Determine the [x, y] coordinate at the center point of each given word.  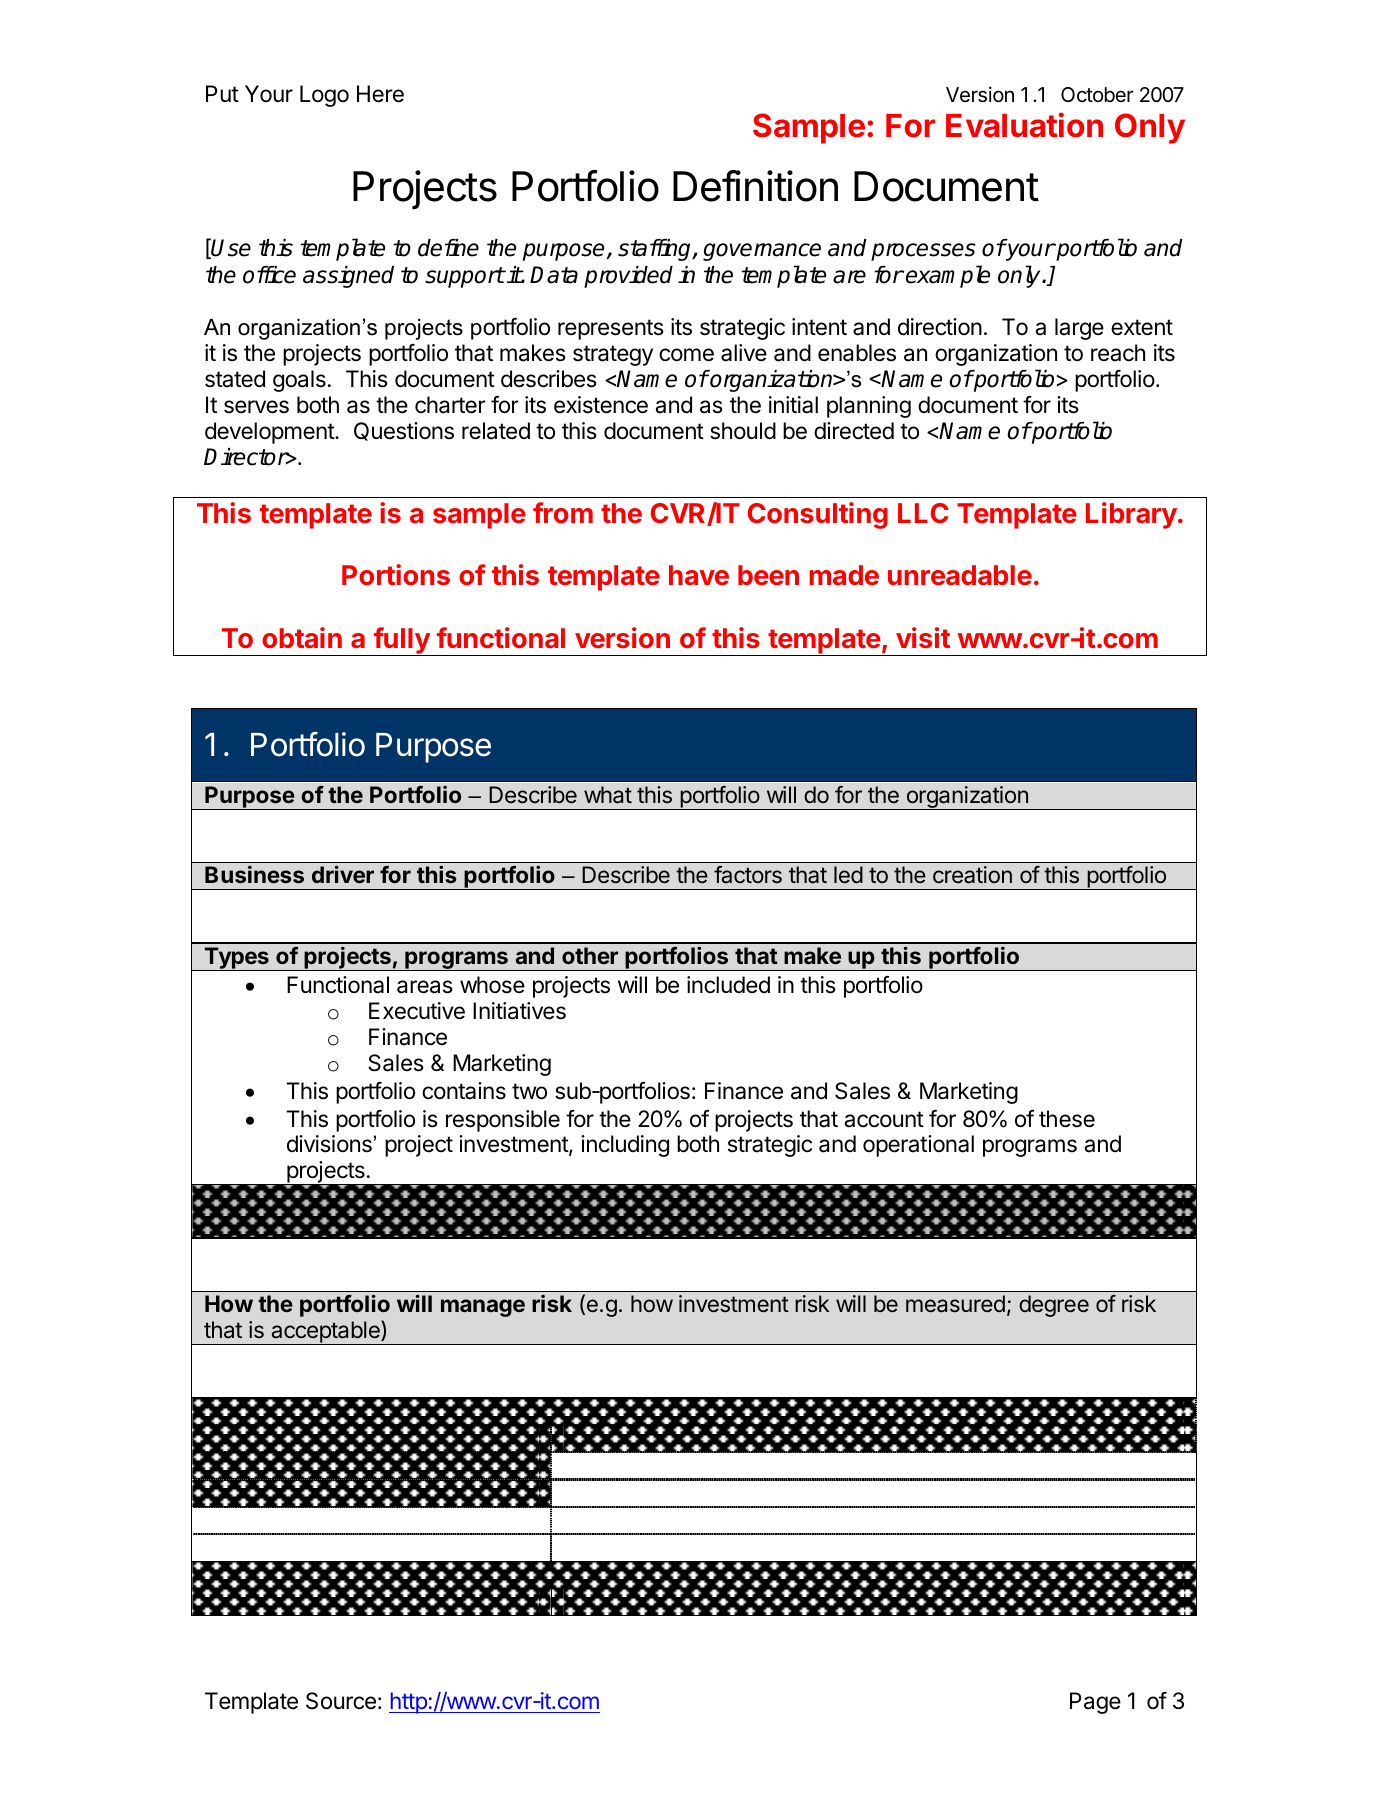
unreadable [960, 575]
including [625, 1146]
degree [1054, 1306]
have [699, 575]
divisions [329, 1144]
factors [748, 875]
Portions [396, 574]
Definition [755, 186]
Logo [324, 96]
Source [341, 1701]
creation [972, 875]
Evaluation [1024, 125]
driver [343, 874]
